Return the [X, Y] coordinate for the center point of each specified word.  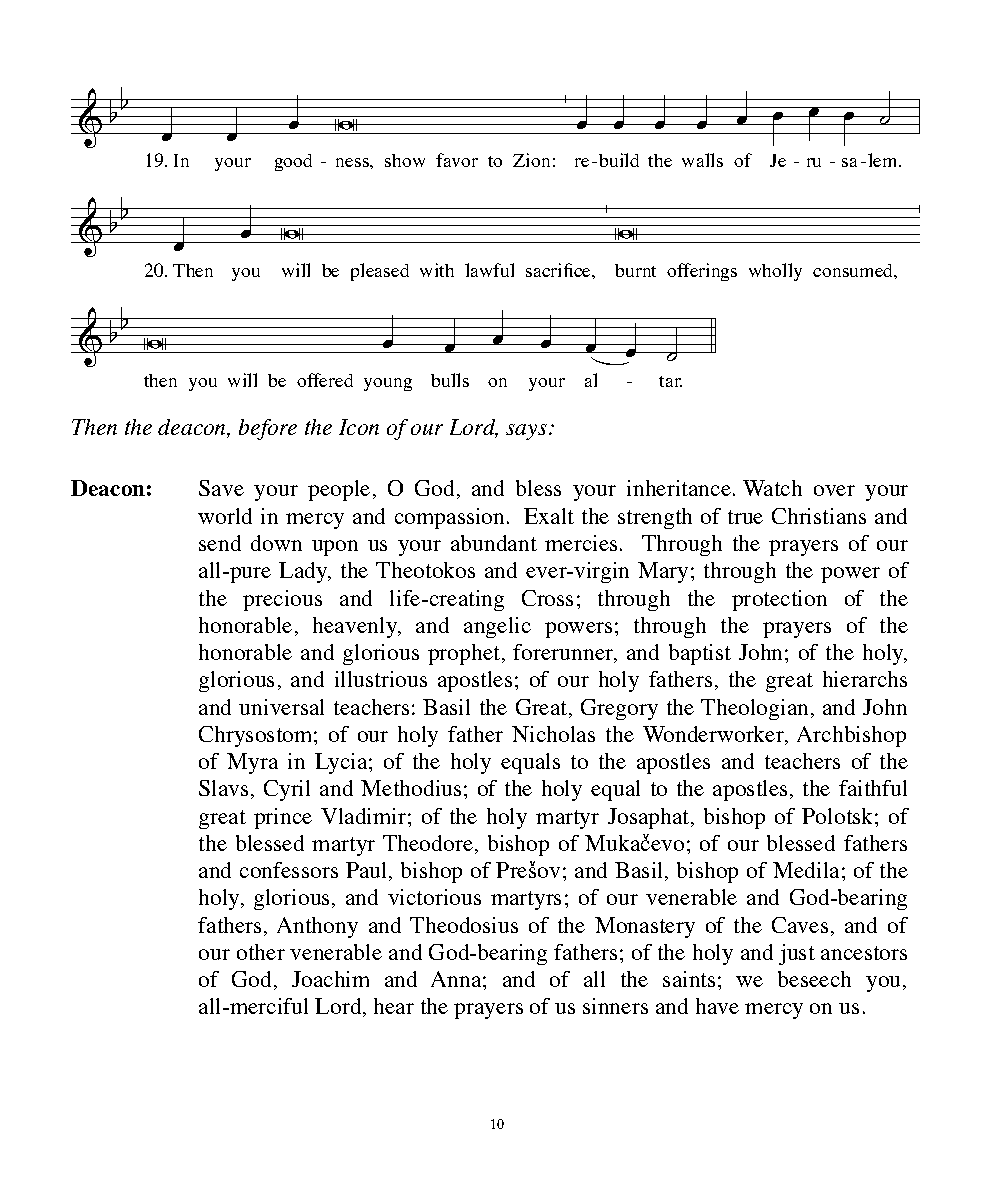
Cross [547, 598]
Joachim [330, 979]
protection [779, 600]
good [293, 162]
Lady [304, 572]
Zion [531, 160]
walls [702, 160]
